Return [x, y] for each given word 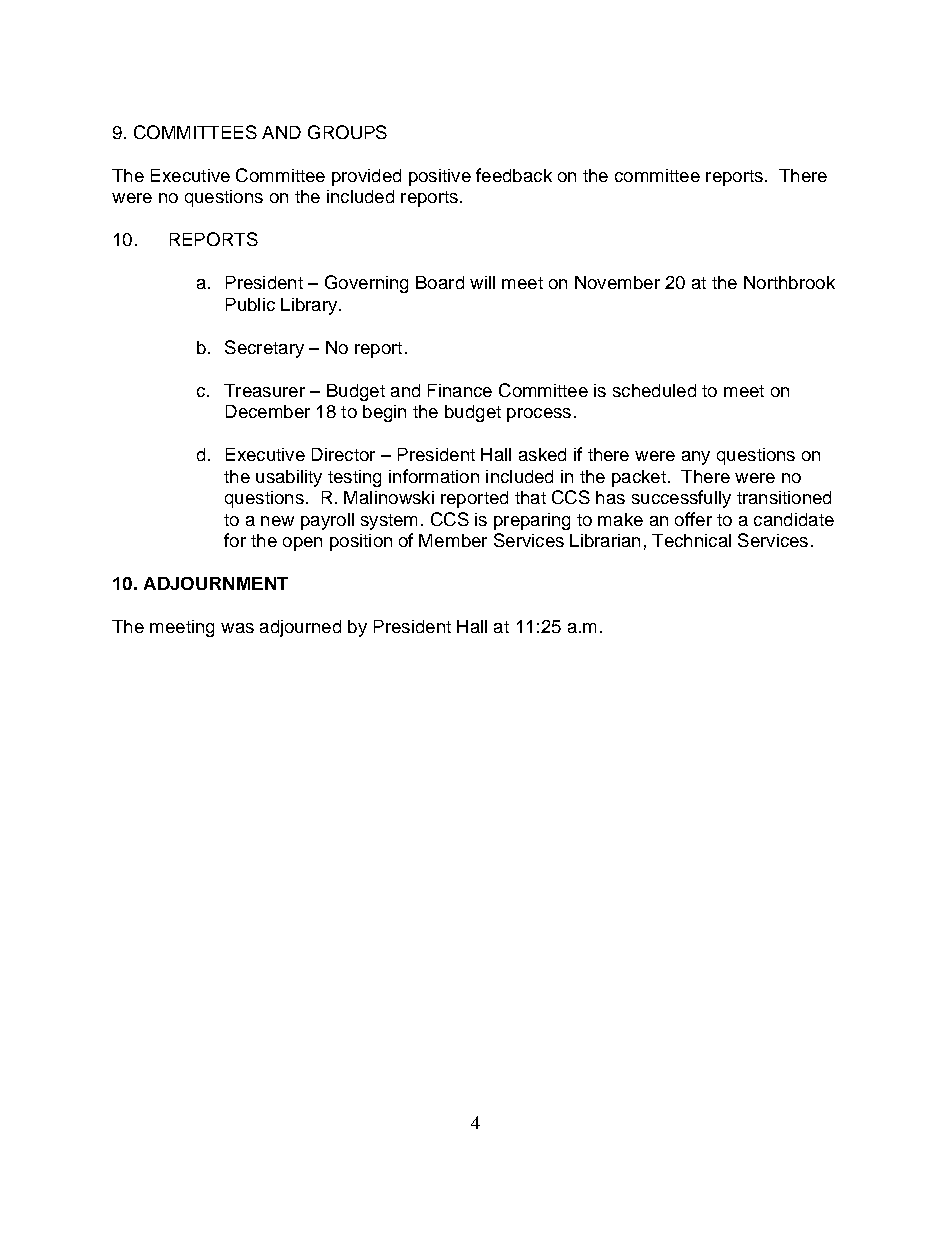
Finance [460, 390]
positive [440, 177]
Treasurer [264, 390]
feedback [514, 175]
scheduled [654, 390]
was [237, 628]
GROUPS [347, 132]
